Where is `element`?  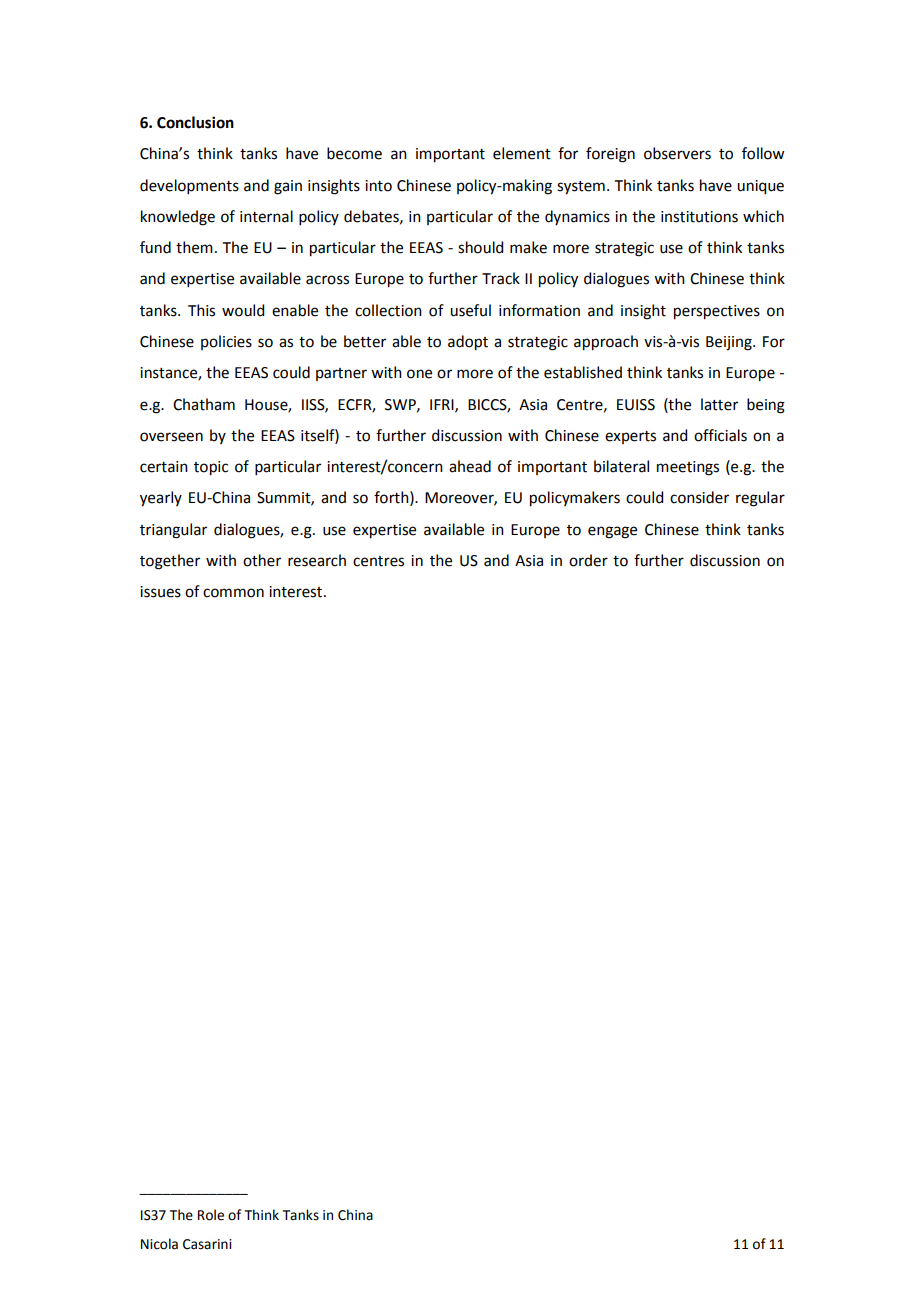
element is located at coordinates (522, 153).
